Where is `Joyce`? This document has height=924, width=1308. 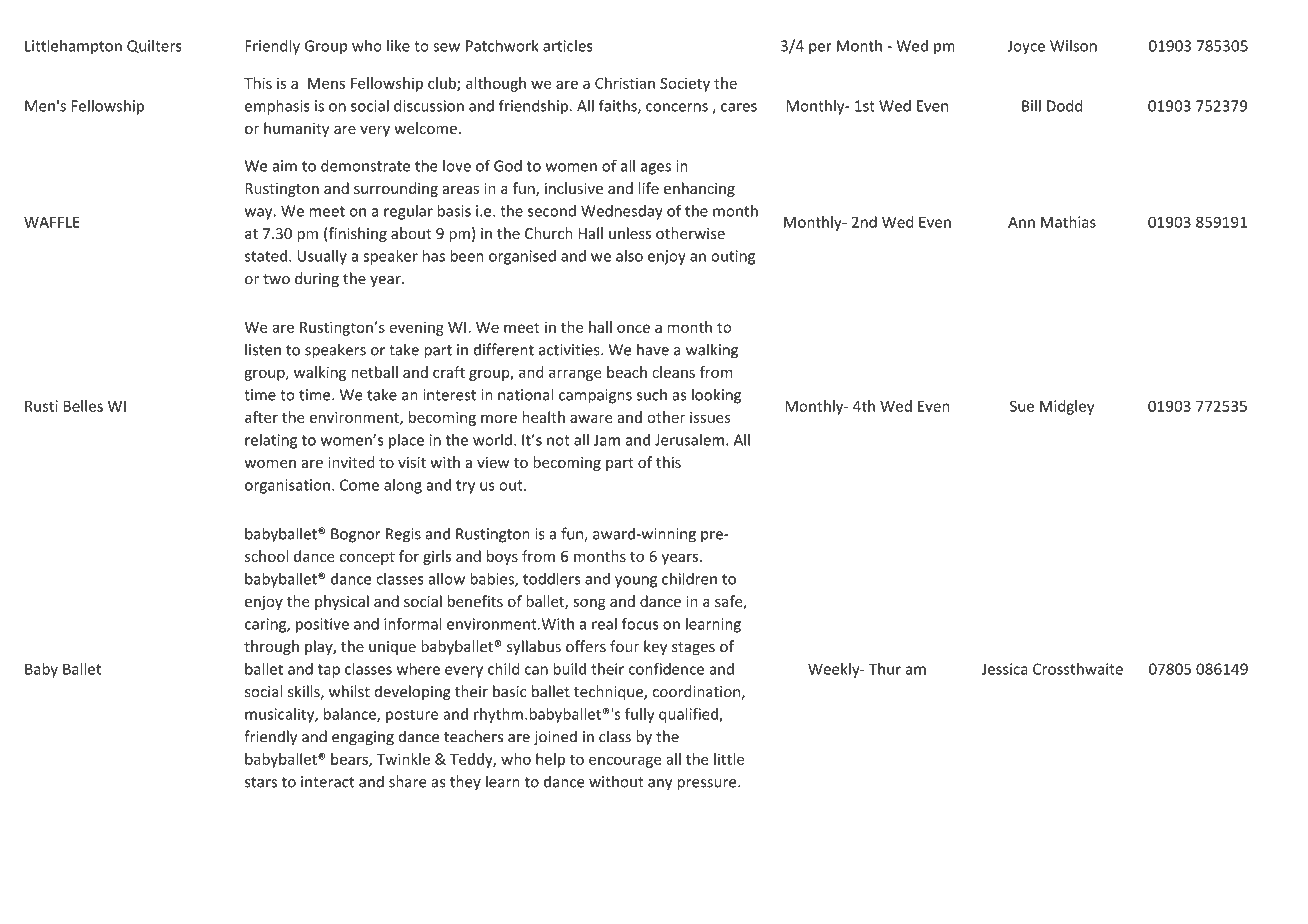 Joyce is located at coordinates (1026, 47).
